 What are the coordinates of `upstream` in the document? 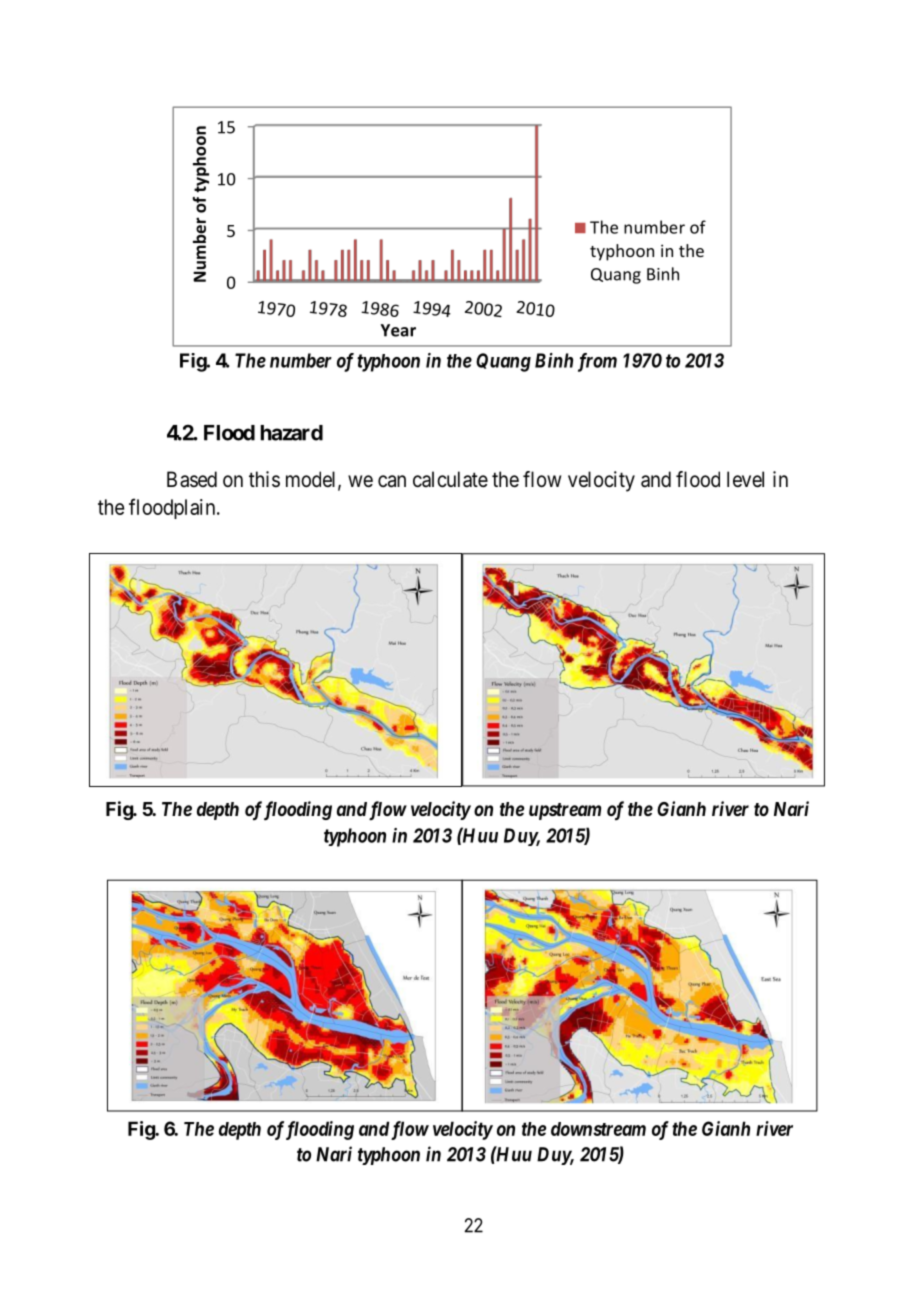 It's located at (565, 811).
